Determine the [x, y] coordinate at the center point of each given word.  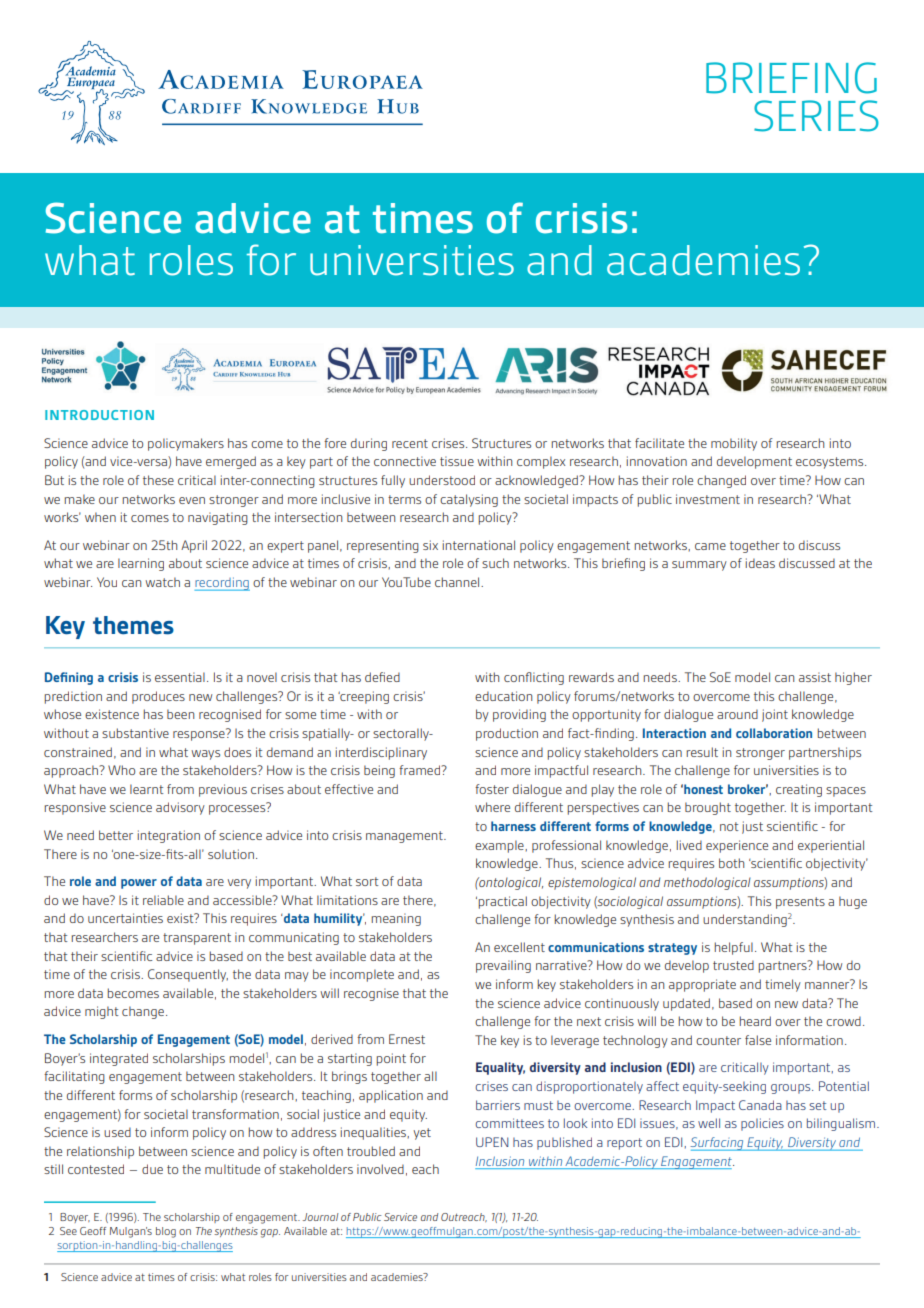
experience [737, 846]
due [152, 1169]
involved [380, 1169]
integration [168, 836]
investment [708, 499]
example [500, 846]
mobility [734, 444]
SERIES [816, 116]
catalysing [469, 500]
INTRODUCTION [99, 415]
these [158, 480]
